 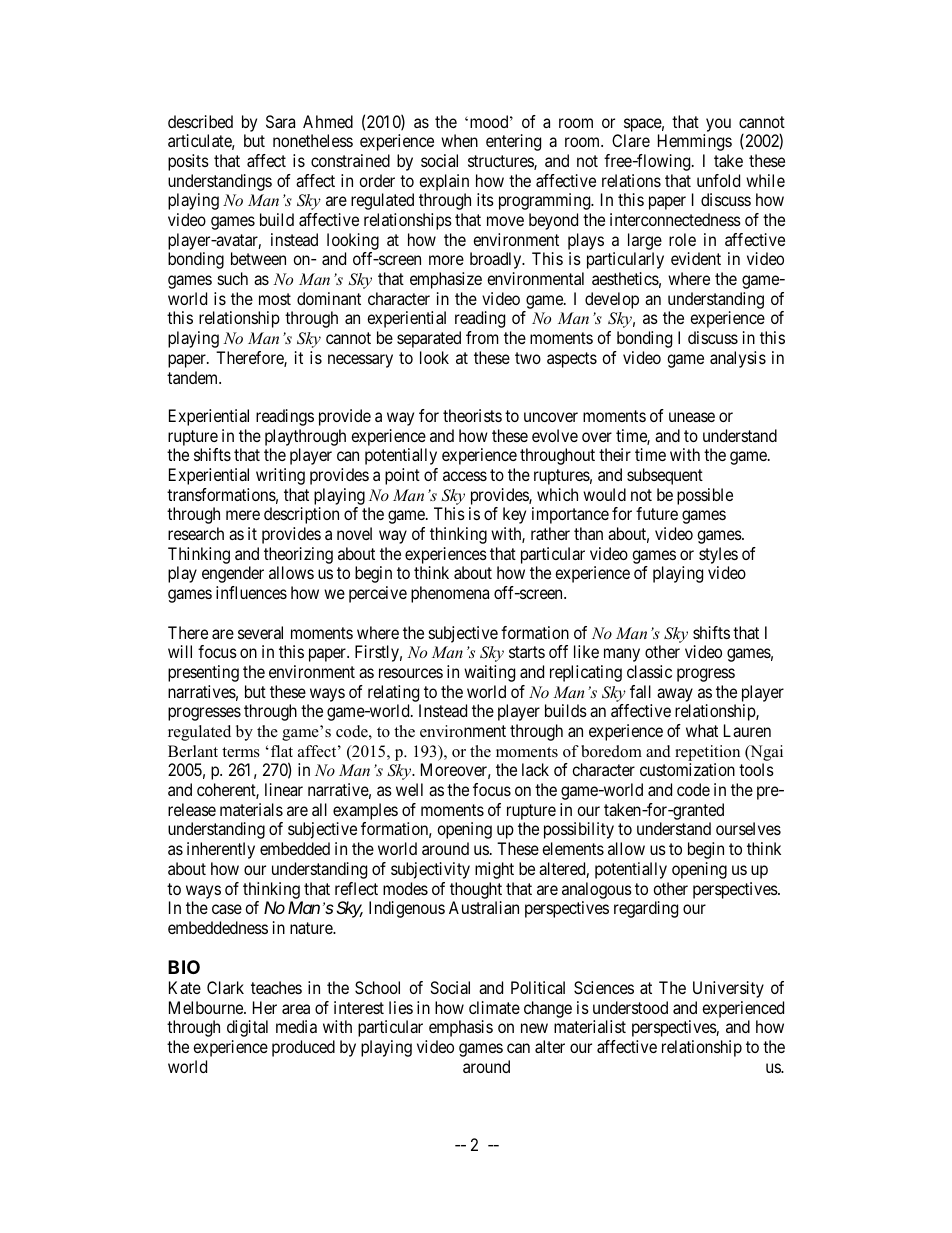 What do you see at coordinates (251, 592) in the screenshot?
I see `influences` at bounding box center [251, 592].
